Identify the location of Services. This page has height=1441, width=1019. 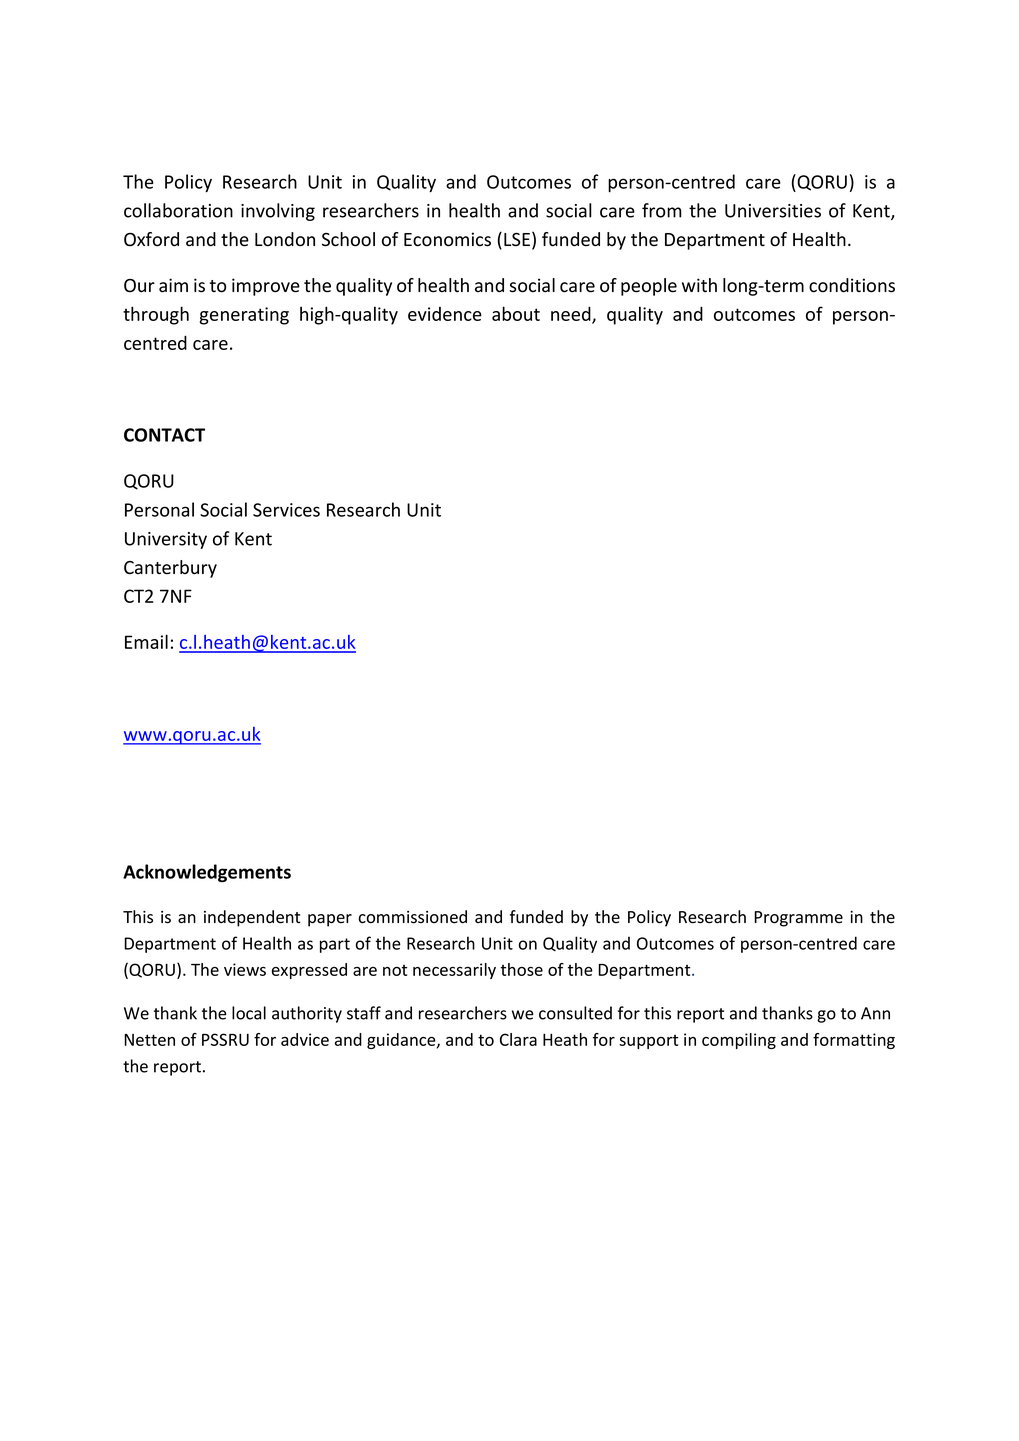
(286, 510).
